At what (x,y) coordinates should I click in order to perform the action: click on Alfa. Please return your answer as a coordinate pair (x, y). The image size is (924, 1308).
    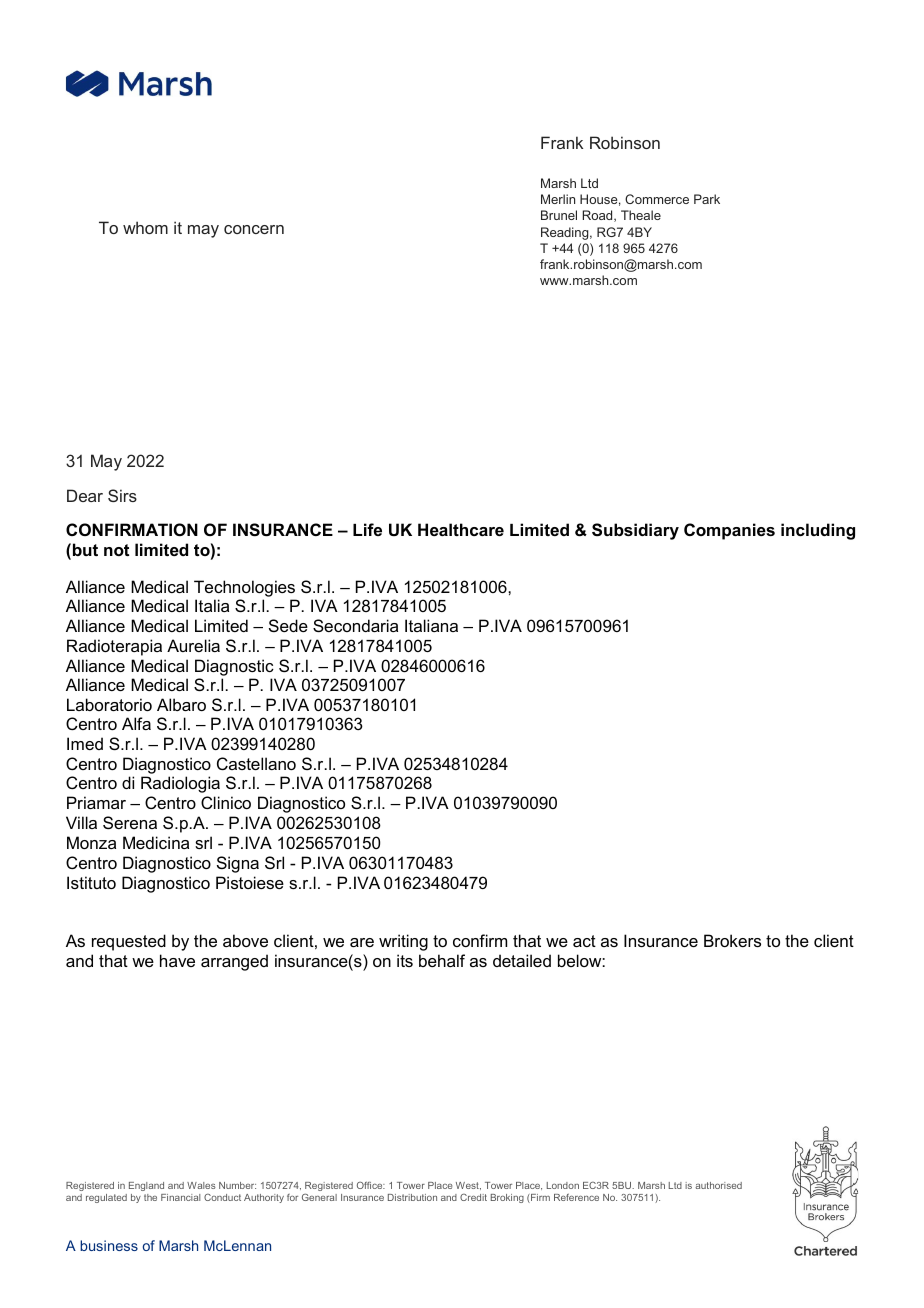
    Looking at the image, I should click on (136, 723).
